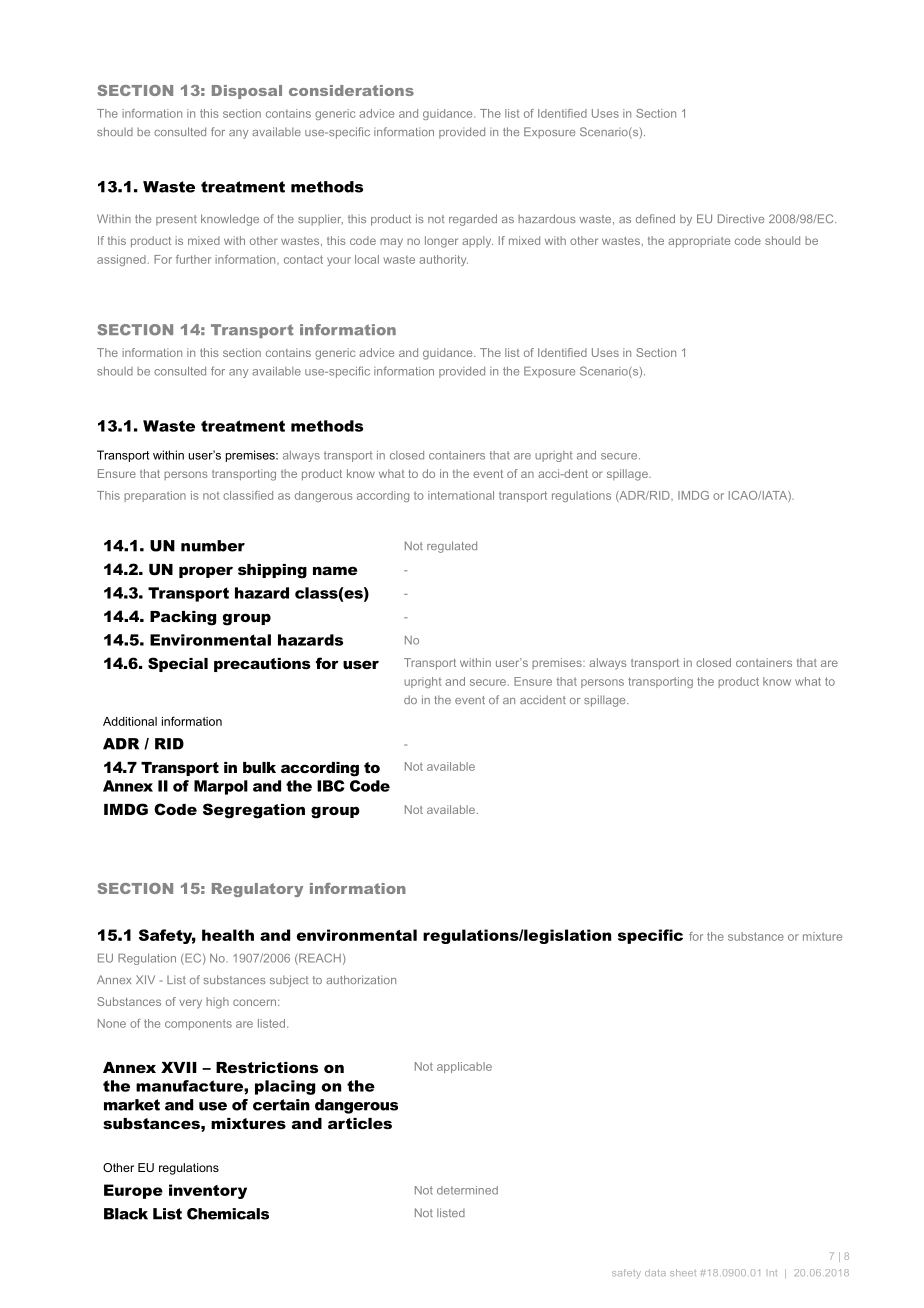  Describe the element at coordinates (464, 1067) in the screenshot. I see `applicable` at that location.
